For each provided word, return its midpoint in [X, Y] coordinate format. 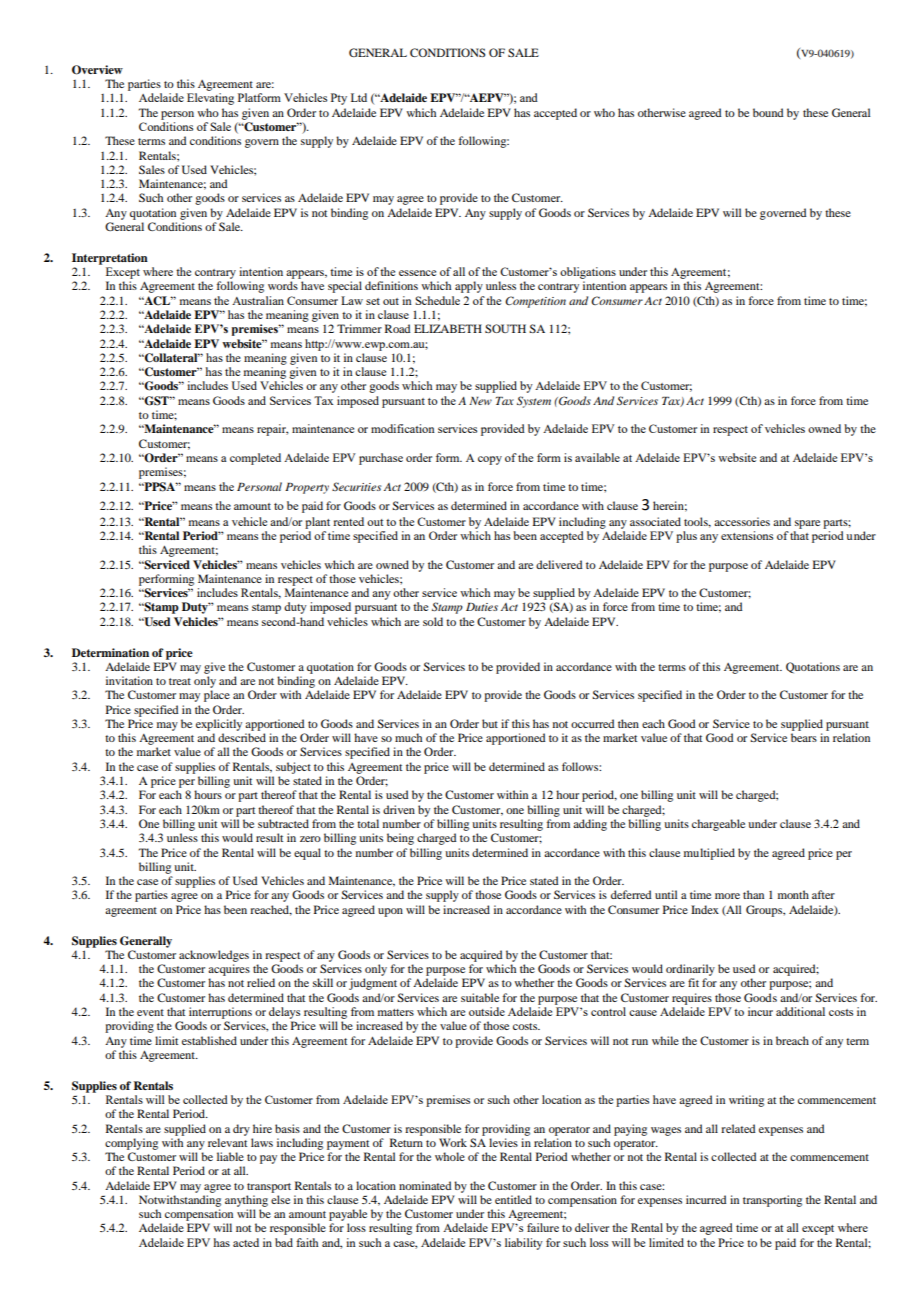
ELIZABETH [448, 328]
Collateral [171, 358]
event [150, 1012]
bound [768, 112]
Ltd [359, 97]
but [490, 723]
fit [693, 982]
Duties [482, 607]
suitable [480, 997]
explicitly [219, 725]
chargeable [718, 825]
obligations [588, 273]
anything [246, 1201]
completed [255, 459]
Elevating [210, 99]
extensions [747, 535]
